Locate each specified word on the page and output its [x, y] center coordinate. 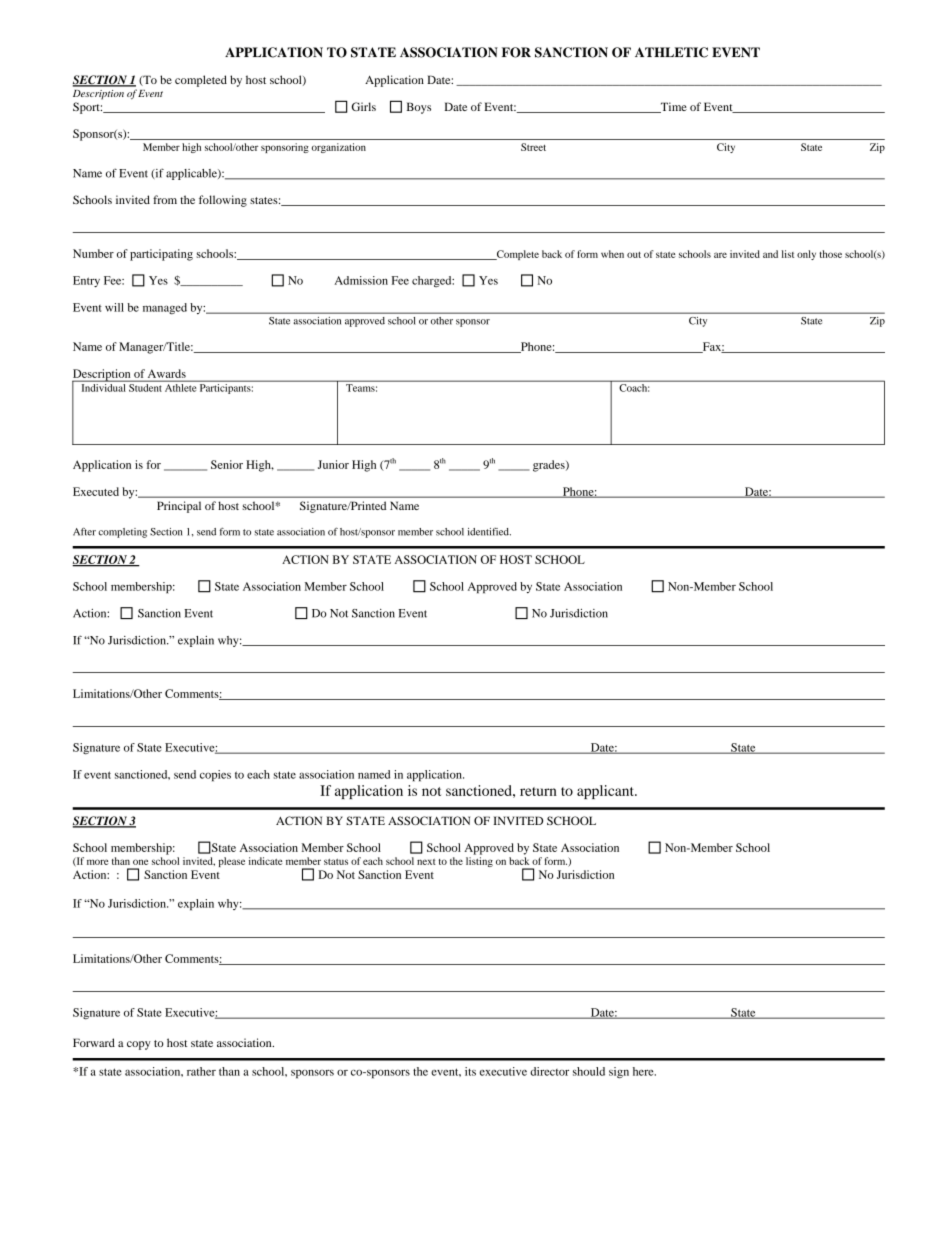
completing [122, 533]
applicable [192, 174]
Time [672, 107]
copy [139, 1045]
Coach [633, 386]
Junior [333, 464]
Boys [419, 108]
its [470, 1071]
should [589, 1071]
